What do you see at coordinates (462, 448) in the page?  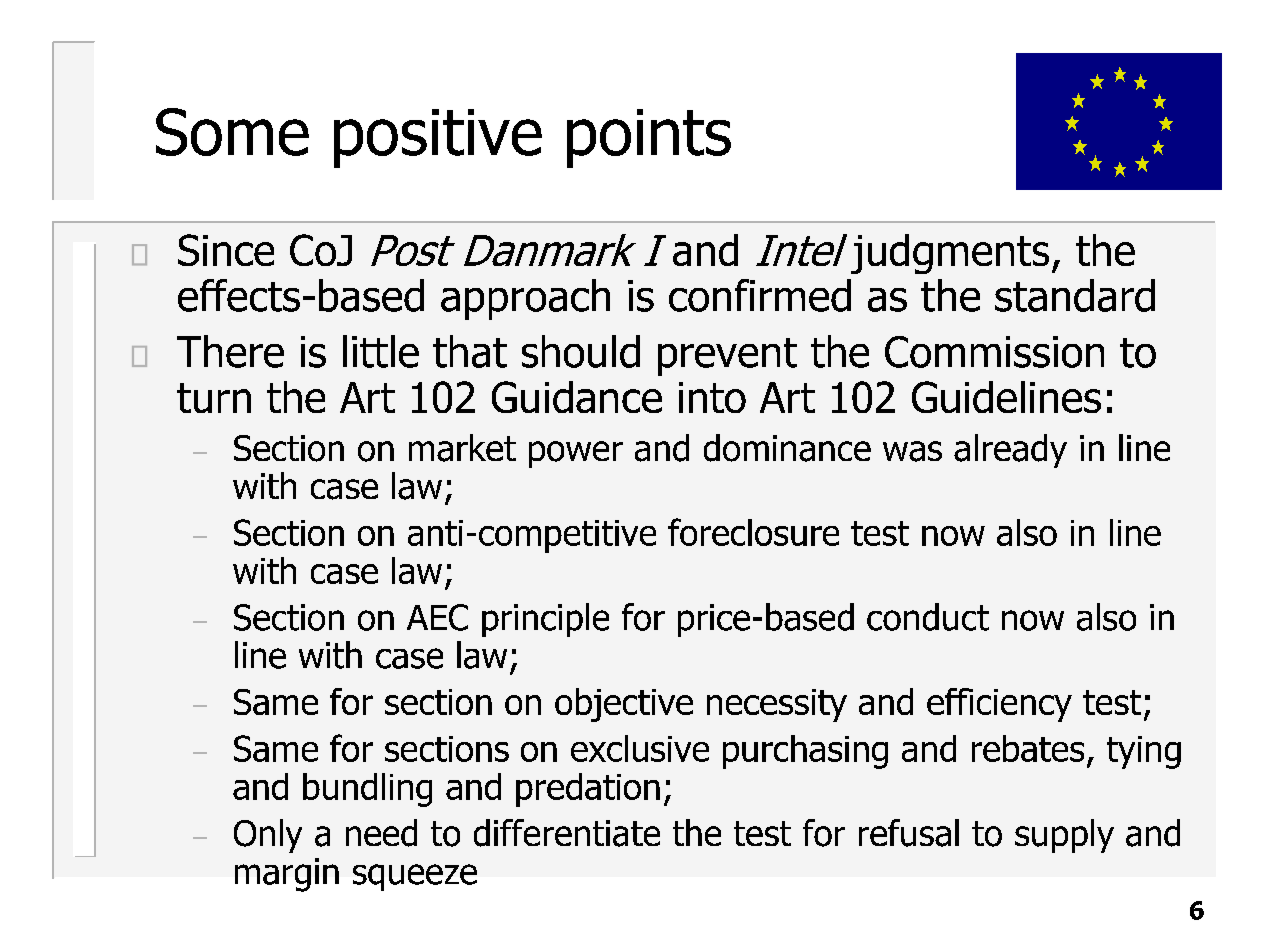 I see `market` at bounding box center [462, 448].
